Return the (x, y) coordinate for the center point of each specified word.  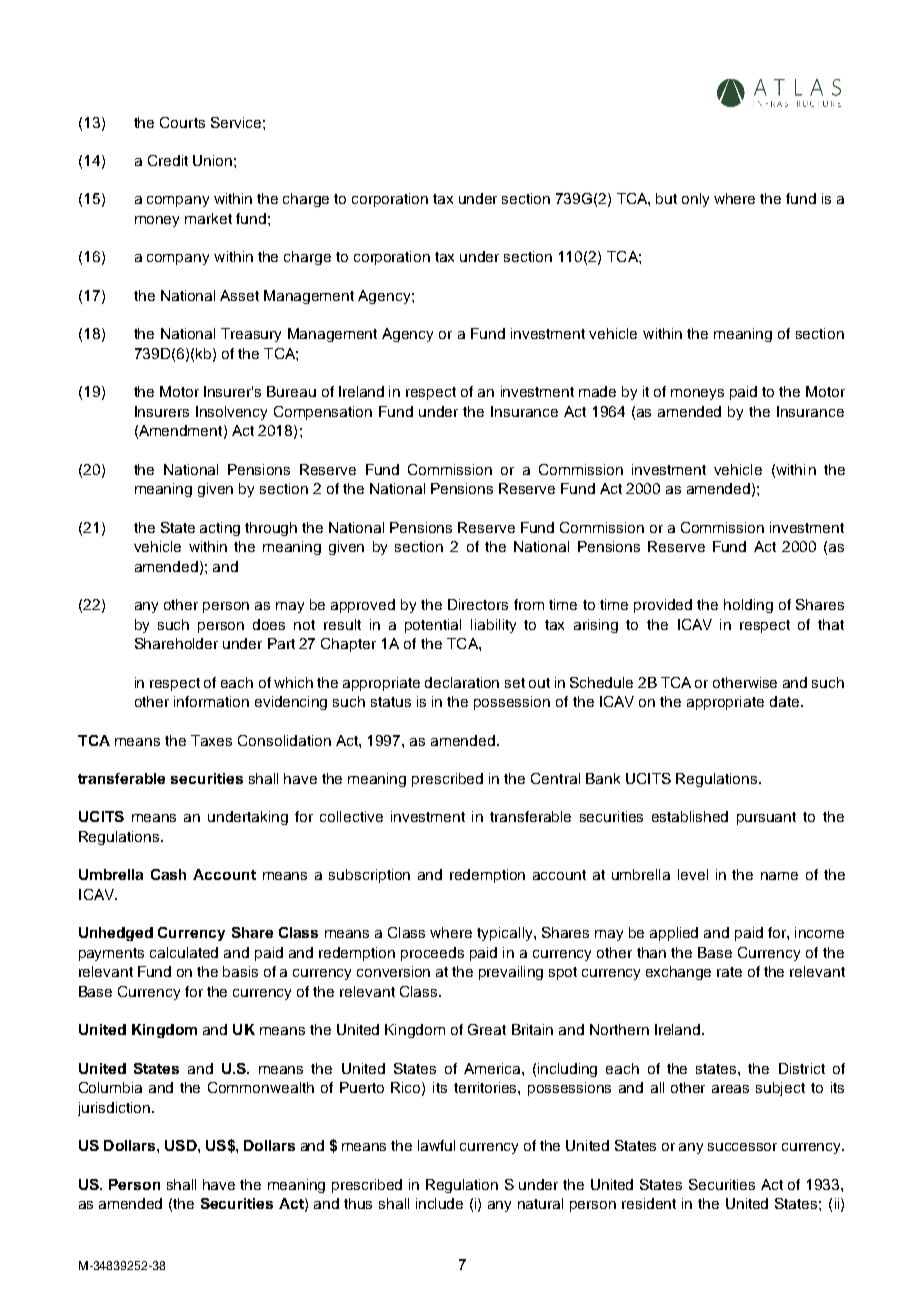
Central (555, 778)
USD (182, 1145)
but (666, 198)
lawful (436, 1145)
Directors (478, 604)
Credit (168, 160)
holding (748, 606)
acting (220, 529)
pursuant (766, 818)
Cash (168, 874)
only (695, 200)
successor (742, 1147)
